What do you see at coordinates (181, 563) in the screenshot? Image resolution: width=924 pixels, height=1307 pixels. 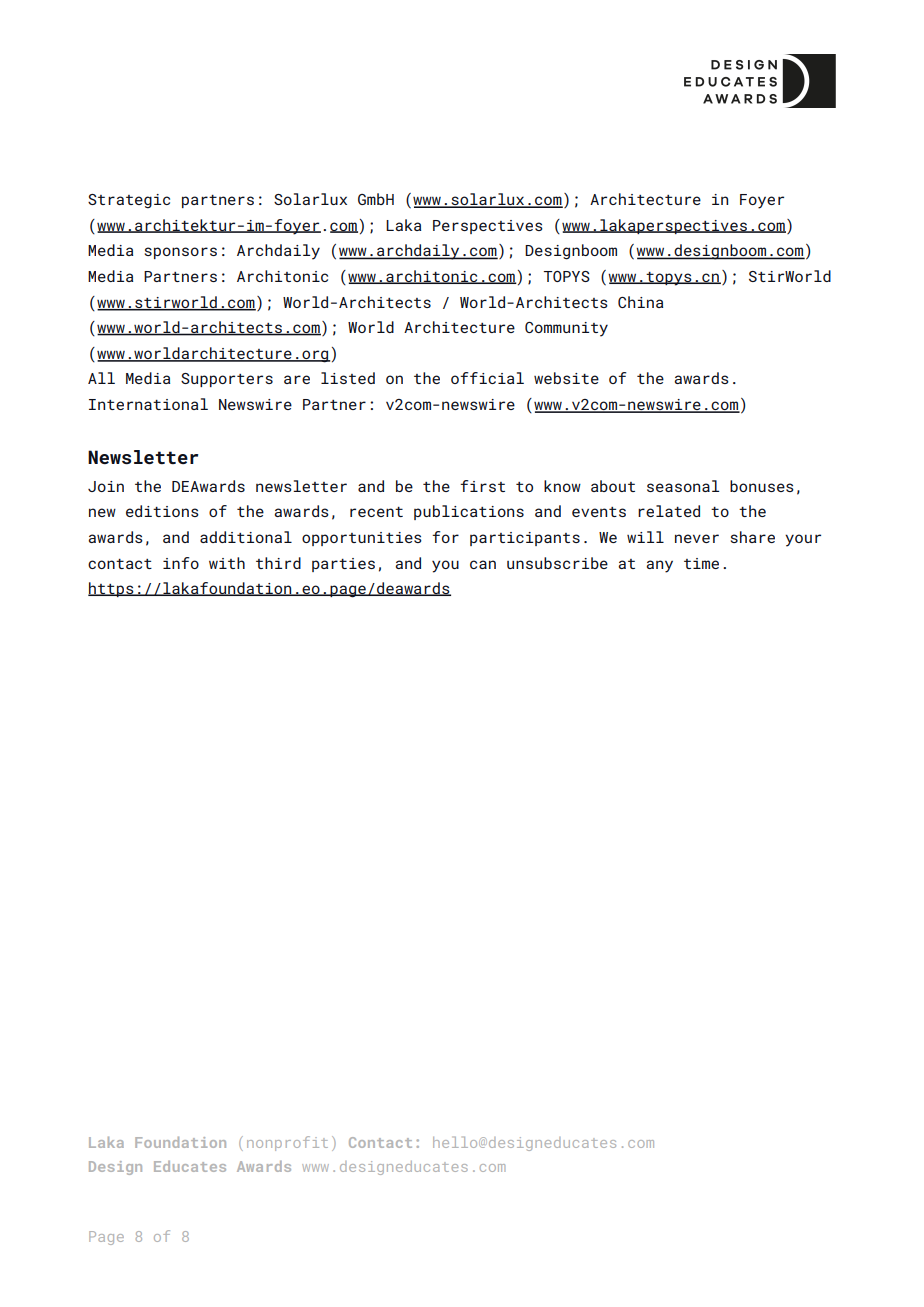 I see `info` at bounding box center [181, 563].
